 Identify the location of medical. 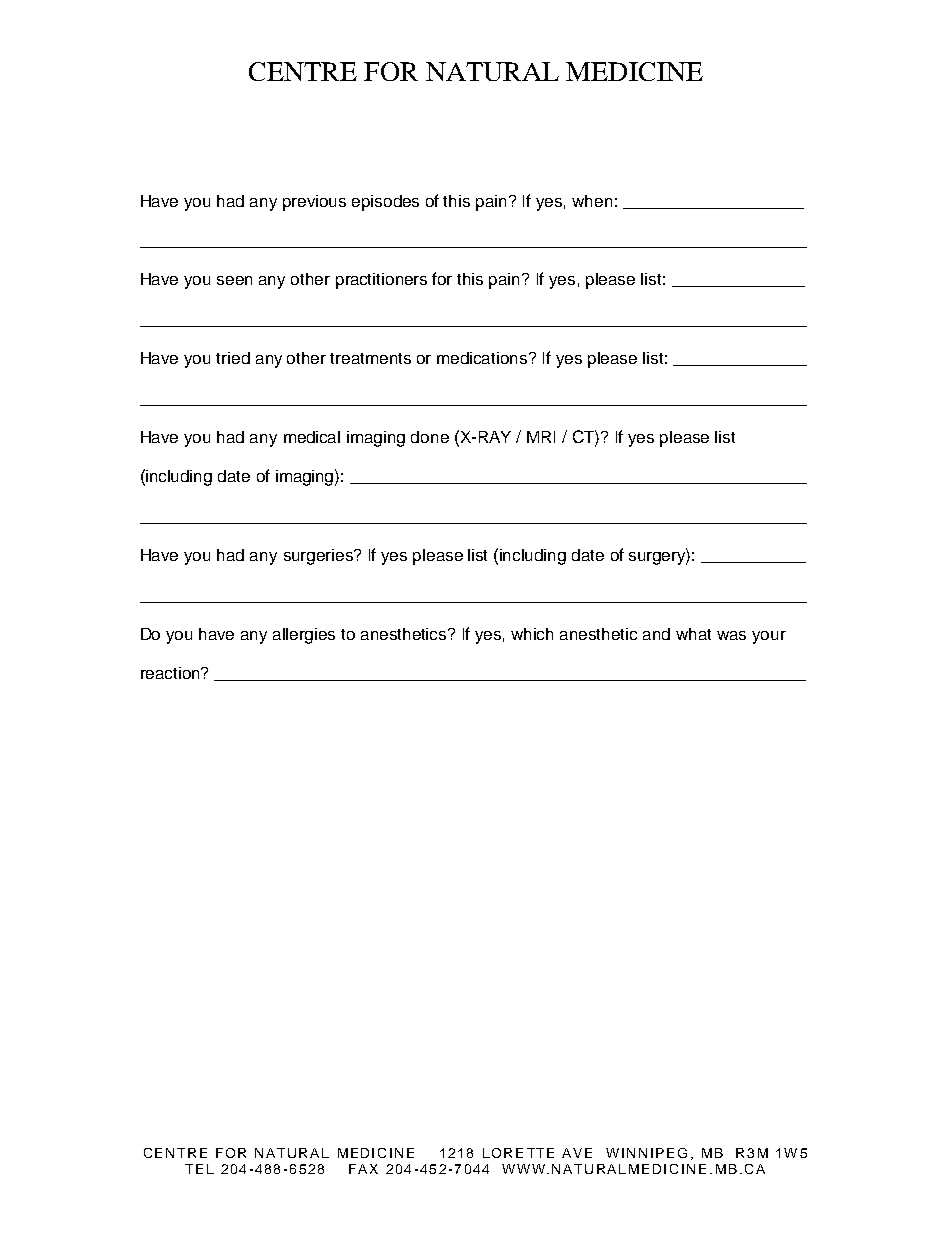
(312, 437).
